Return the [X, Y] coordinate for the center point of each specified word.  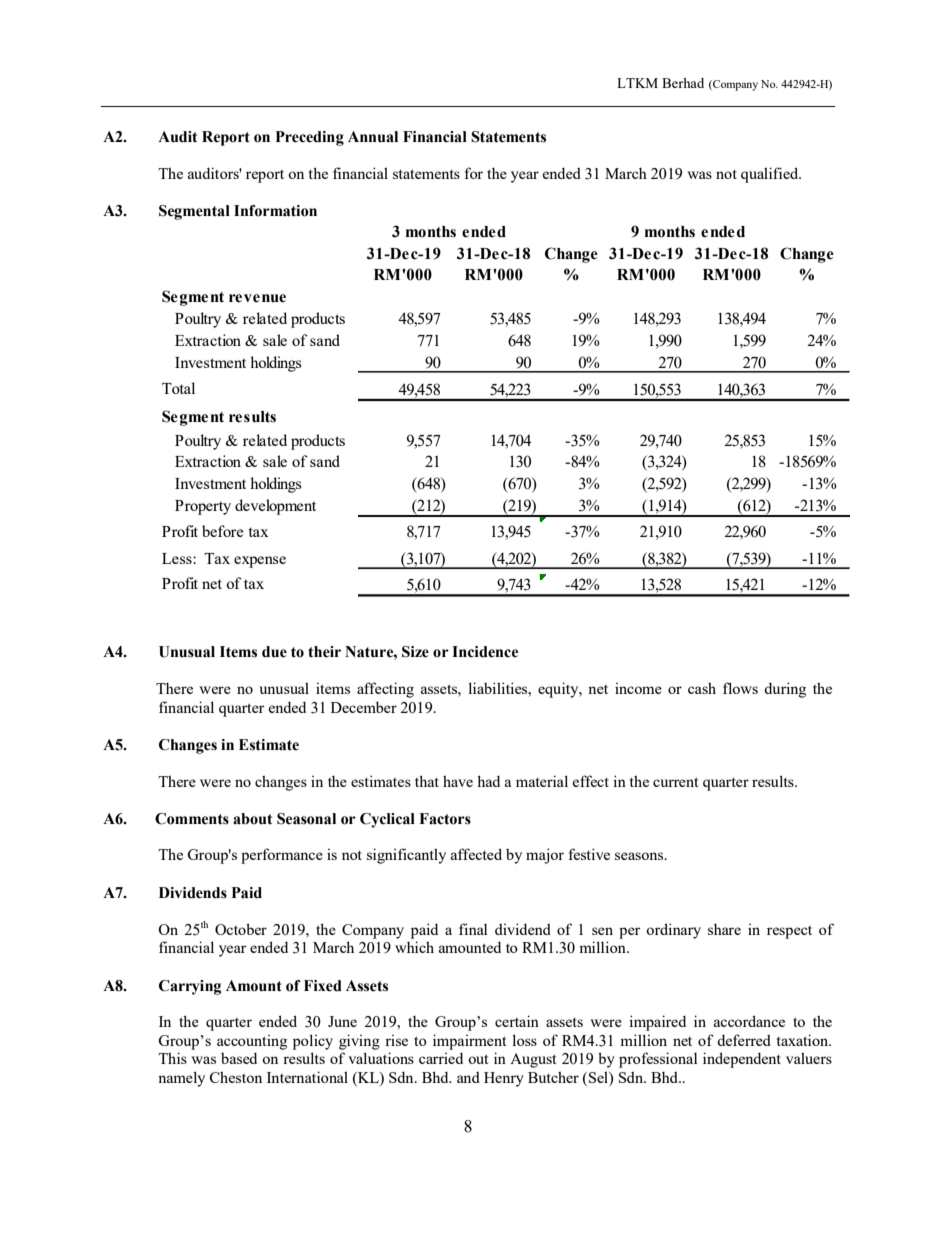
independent [742, 1060]
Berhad [683, 83]
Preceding [310, 138]
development [275, 507]
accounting [252, 1042]
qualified [771, 175]
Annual [373, 137]
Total [178, 388]
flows [740, 688]
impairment [469, 1042]
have [458, 781]
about [252, 819]
